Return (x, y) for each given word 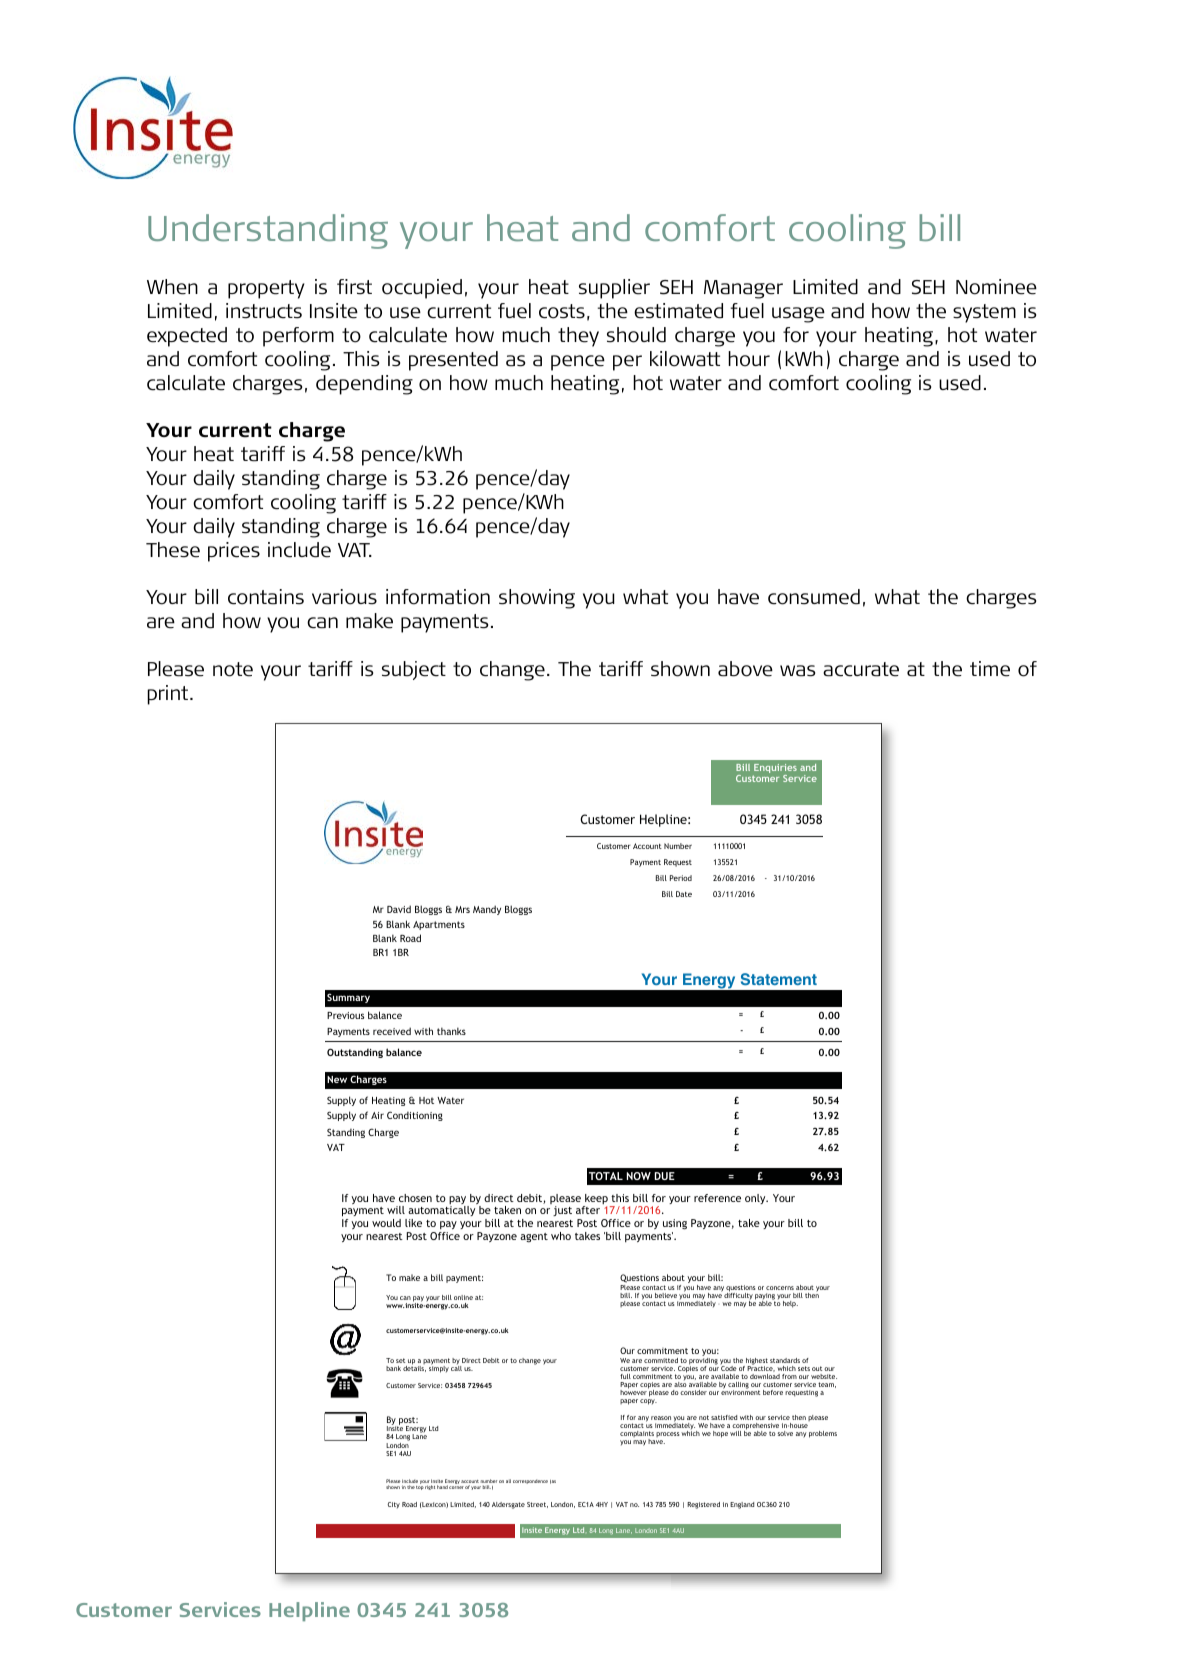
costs (562, 311)
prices (234, 552)
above (745, 669)
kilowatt (685, 359)
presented (453, 361)
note (233, 669)
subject (414, 670)
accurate (861, 669)
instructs (264, 311)
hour (749, 359)
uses (911, 286)
